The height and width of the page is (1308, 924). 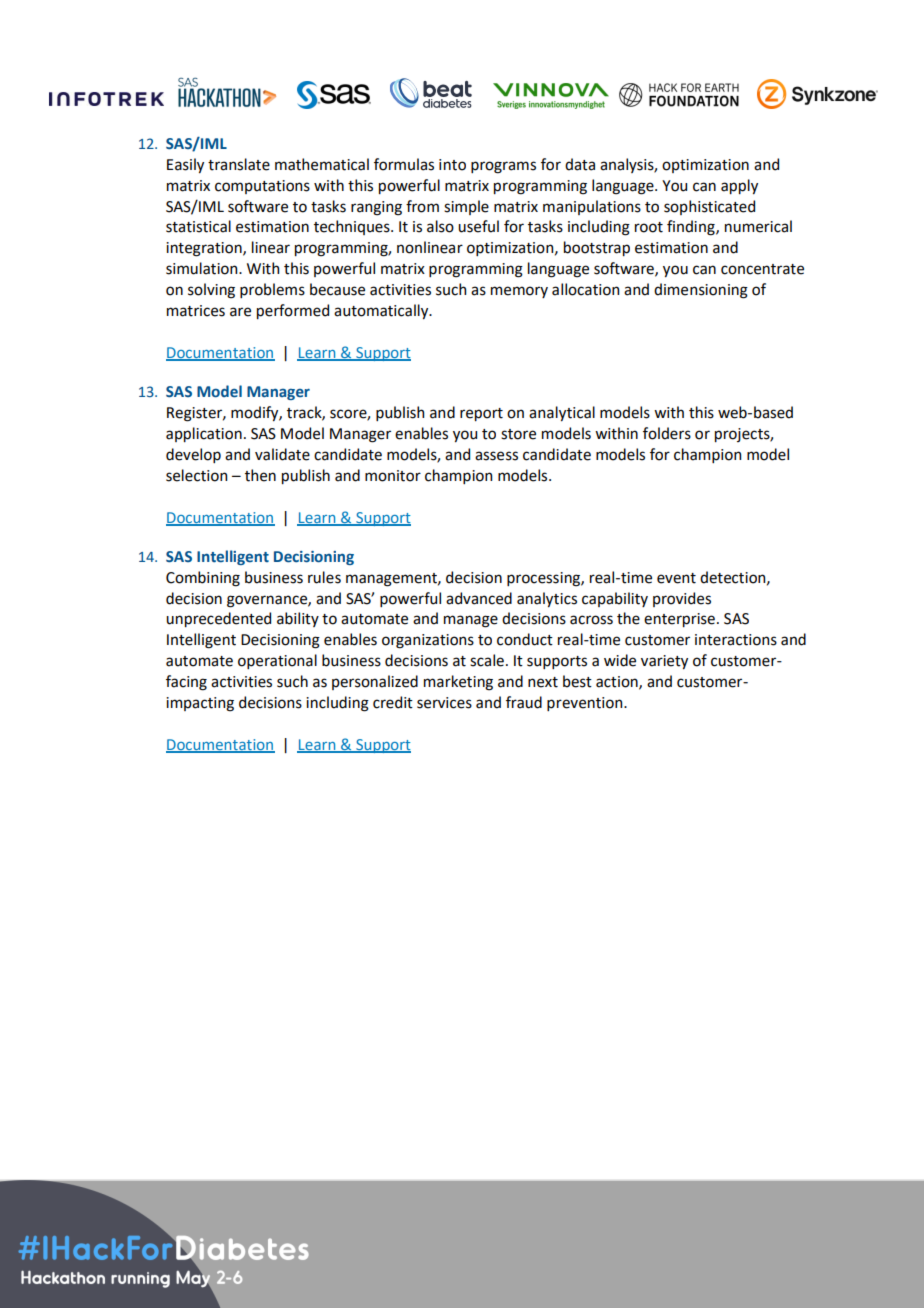 What do you see at coordinates (262, 187) in the page?
I see `computations` at bounding box center [262, 187].
